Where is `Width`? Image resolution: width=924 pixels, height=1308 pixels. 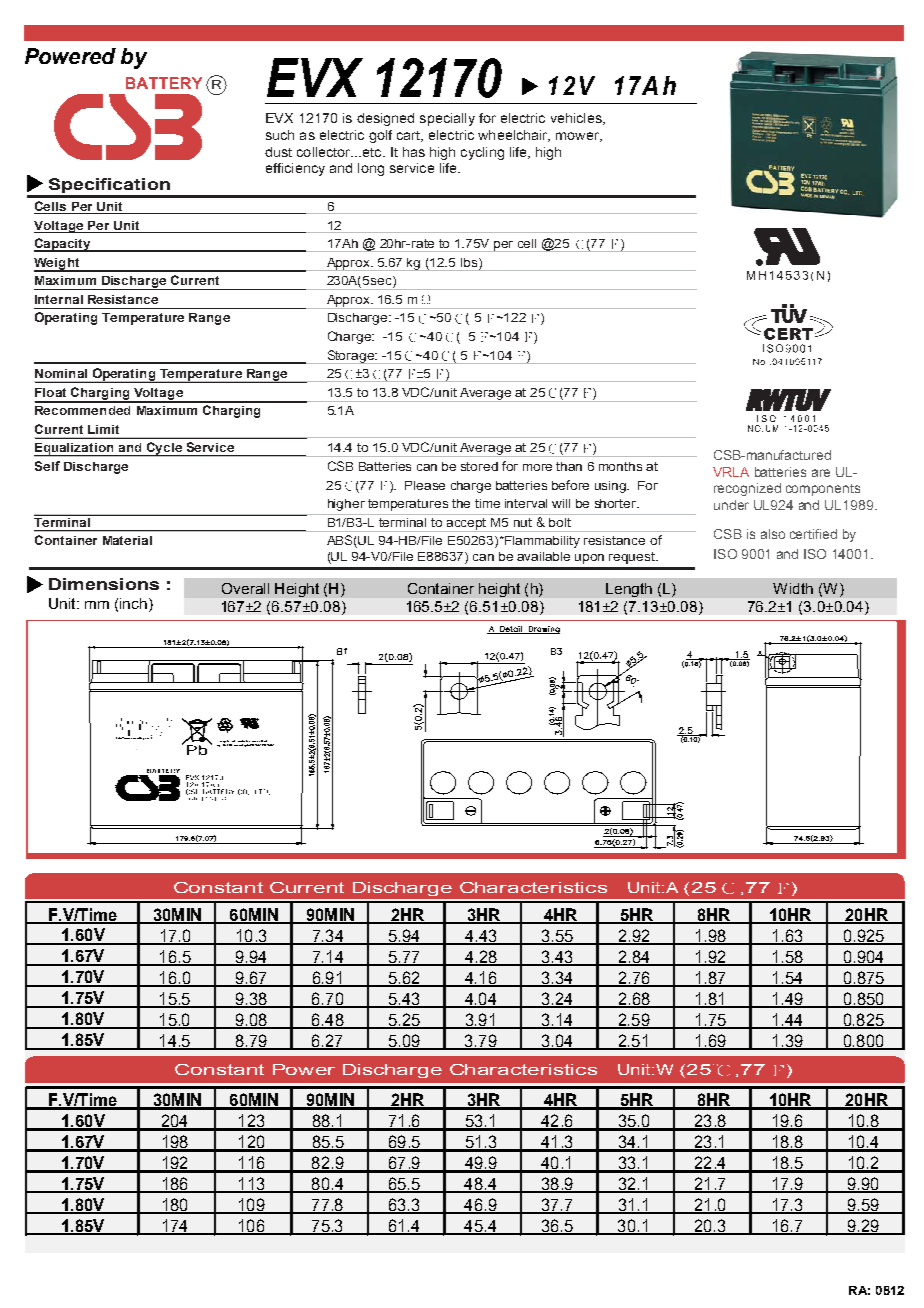 Width is located at coordinates (793, 588).
